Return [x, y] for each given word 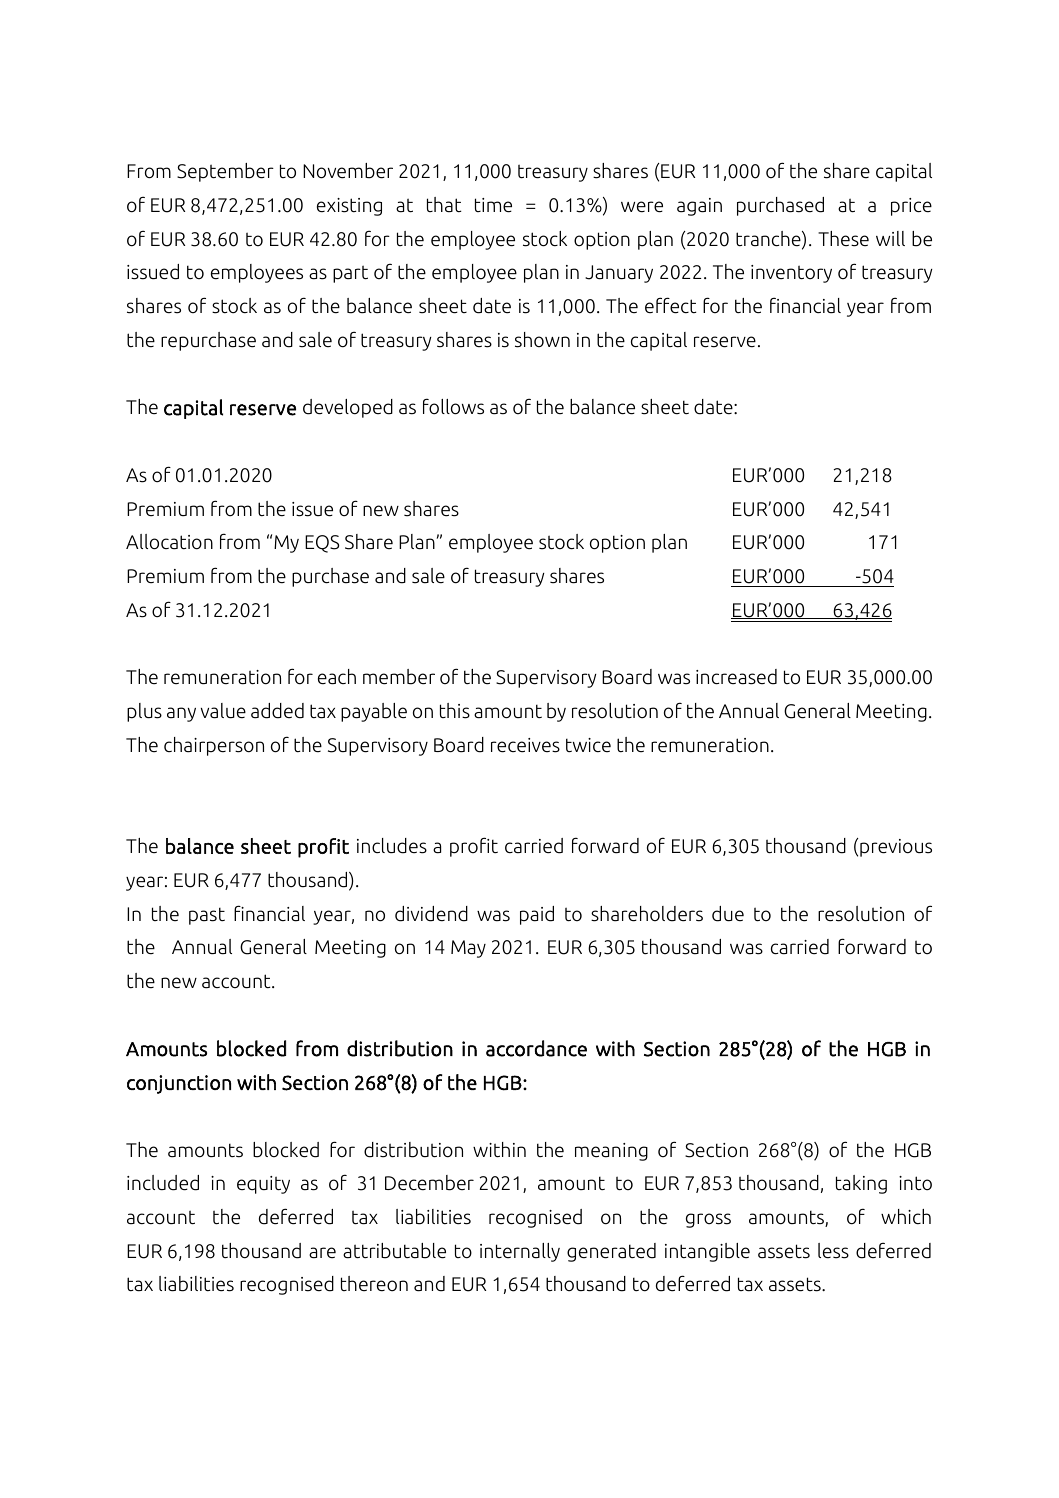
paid [537, 915]
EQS [322, 544]
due [728, 914]
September [225, 172]
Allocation [169, 542]
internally [520, 1252]
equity [263, 1185]
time [493, 205]
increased [736, 677]
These [843, 239]
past [207, 916]
